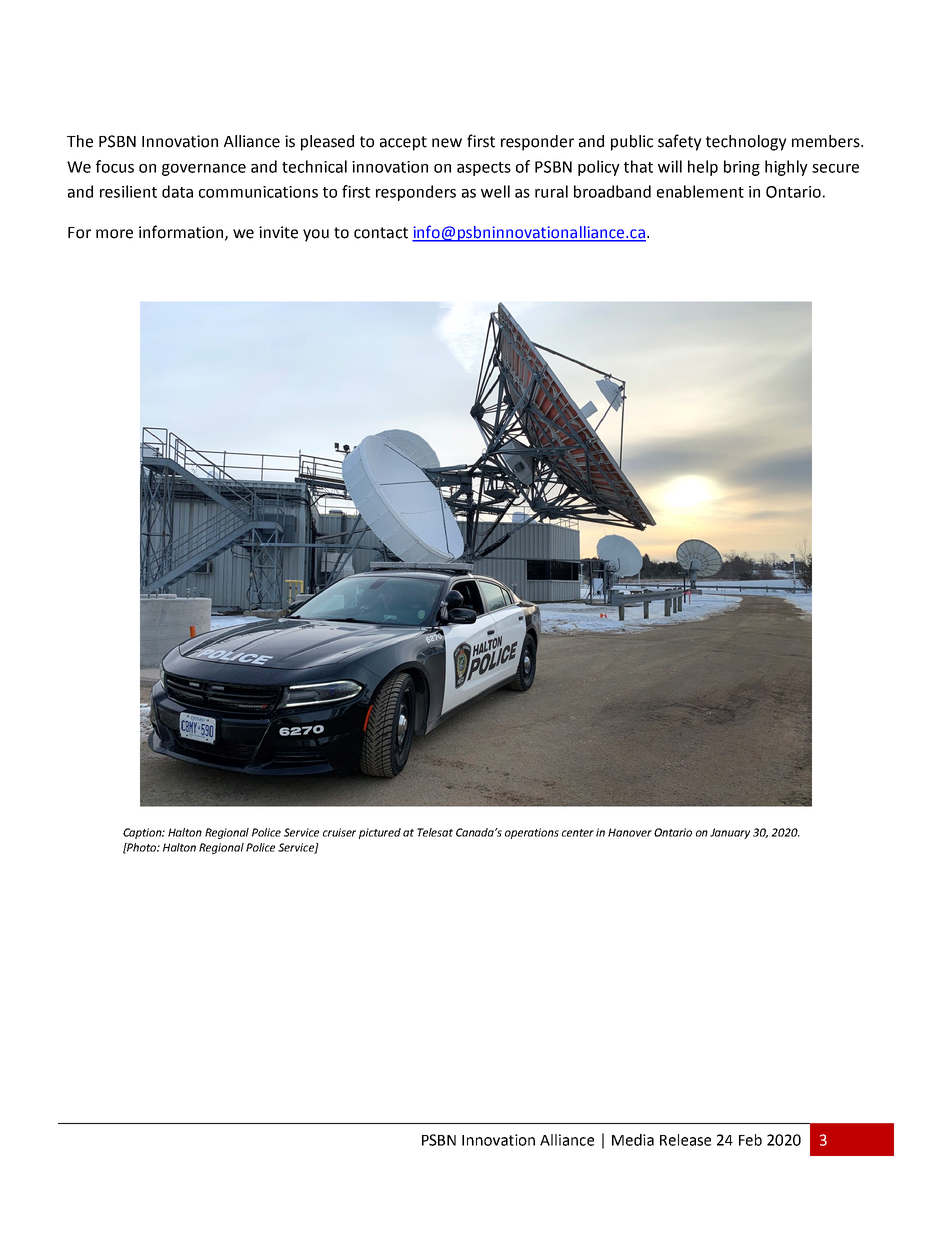 The height and width of the page is (1233, 952). Describe the element at coordinates (484, 169) in the page. I see `aspects` at that location.
